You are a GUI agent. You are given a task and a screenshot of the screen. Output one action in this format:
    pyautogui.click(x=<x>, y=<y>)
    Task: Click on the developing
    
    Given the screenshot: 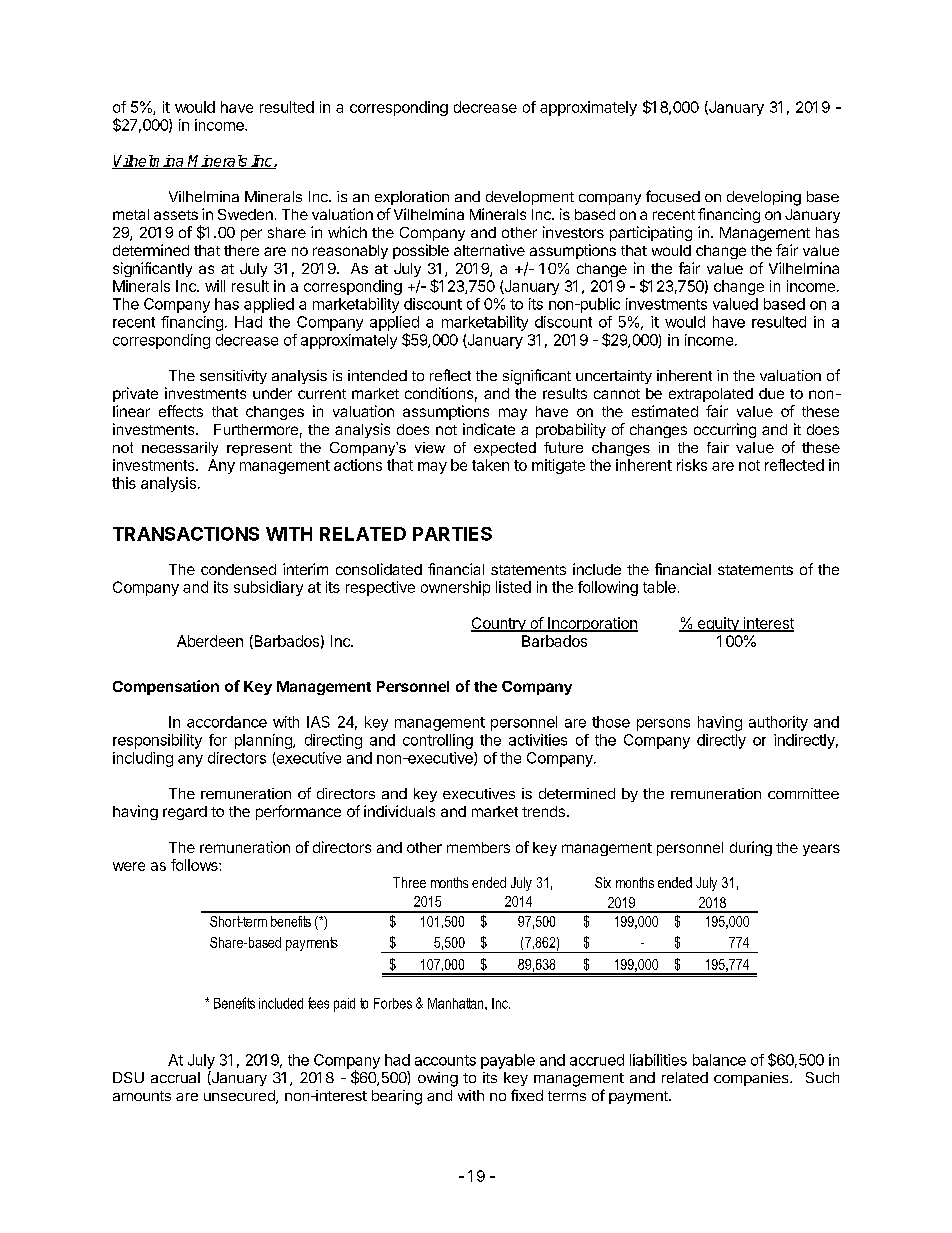 What is the action you would take?
    pyautogui.click(x=764, y=198)
